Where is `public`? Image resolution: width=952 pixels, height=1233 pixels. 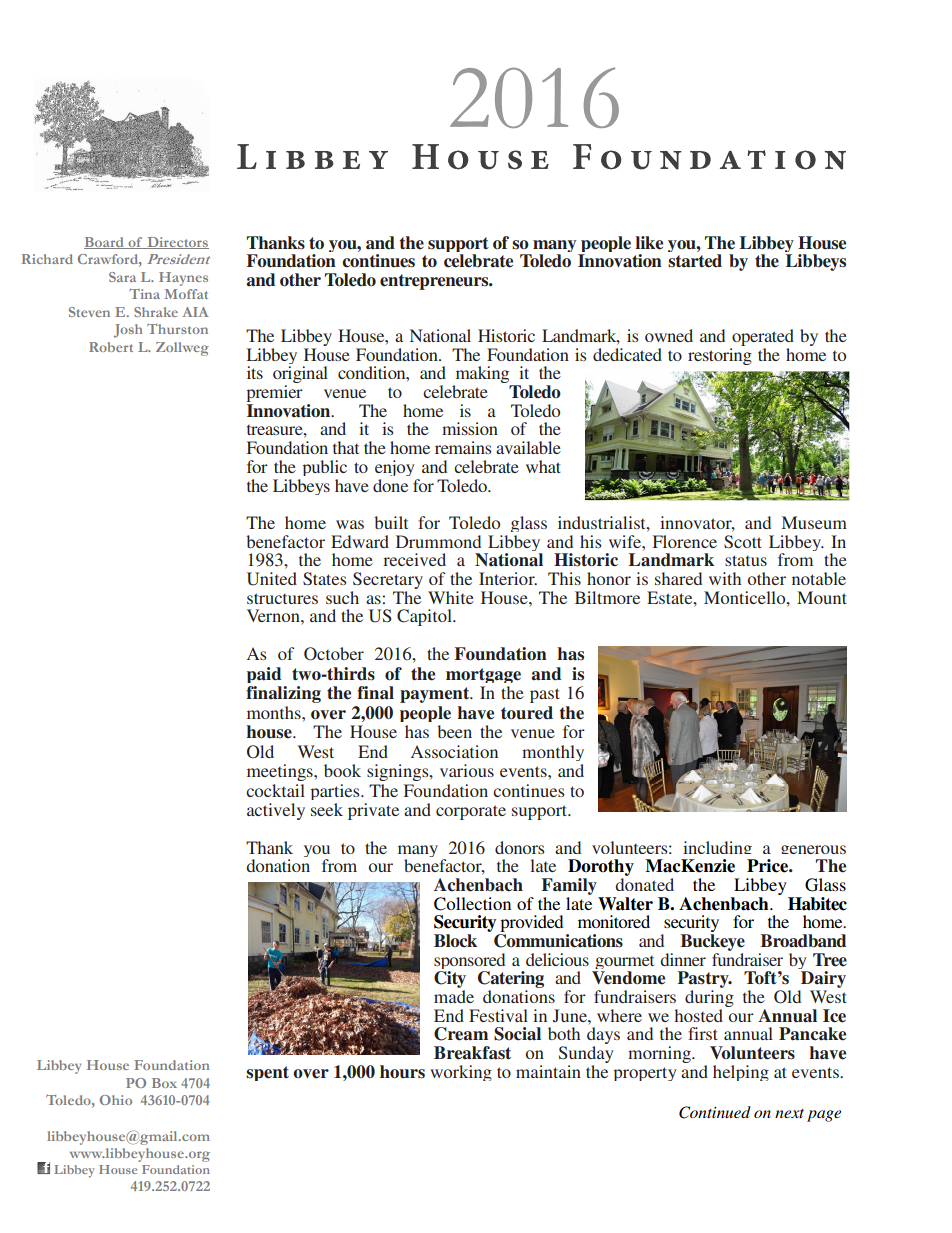
public is located at coordinates (324, 468).
